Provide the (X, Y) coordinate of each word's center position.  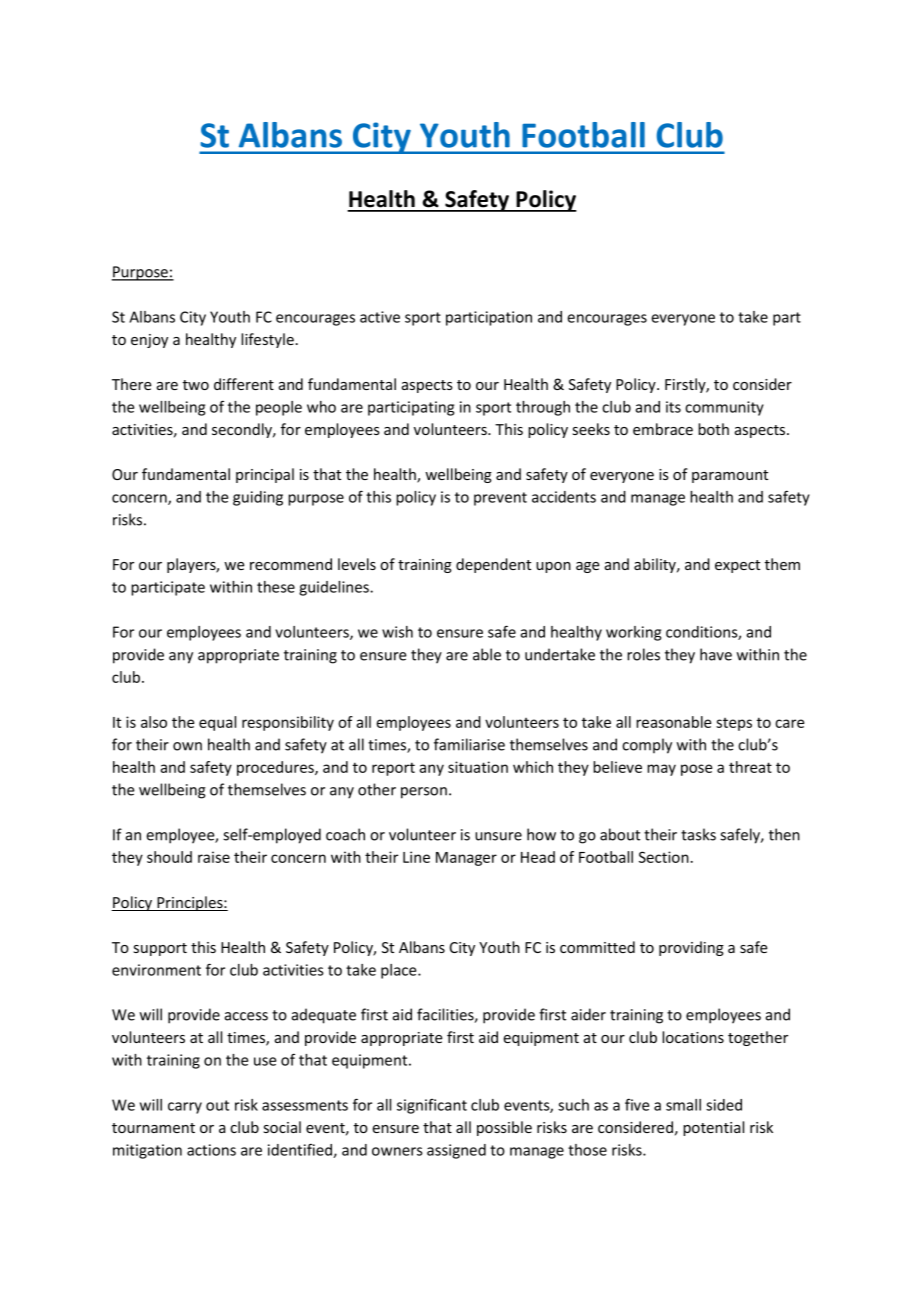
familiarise (469, 744)
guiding (258, 498)
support (160, 949)
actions (211, 1150)
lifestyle (267, 340)
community (724, 408)
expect (737, 566)
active (380, 317)
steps (734, 724)
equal (217, 723)
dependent (493, 565)
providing (691, 948)
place (400, 971)
